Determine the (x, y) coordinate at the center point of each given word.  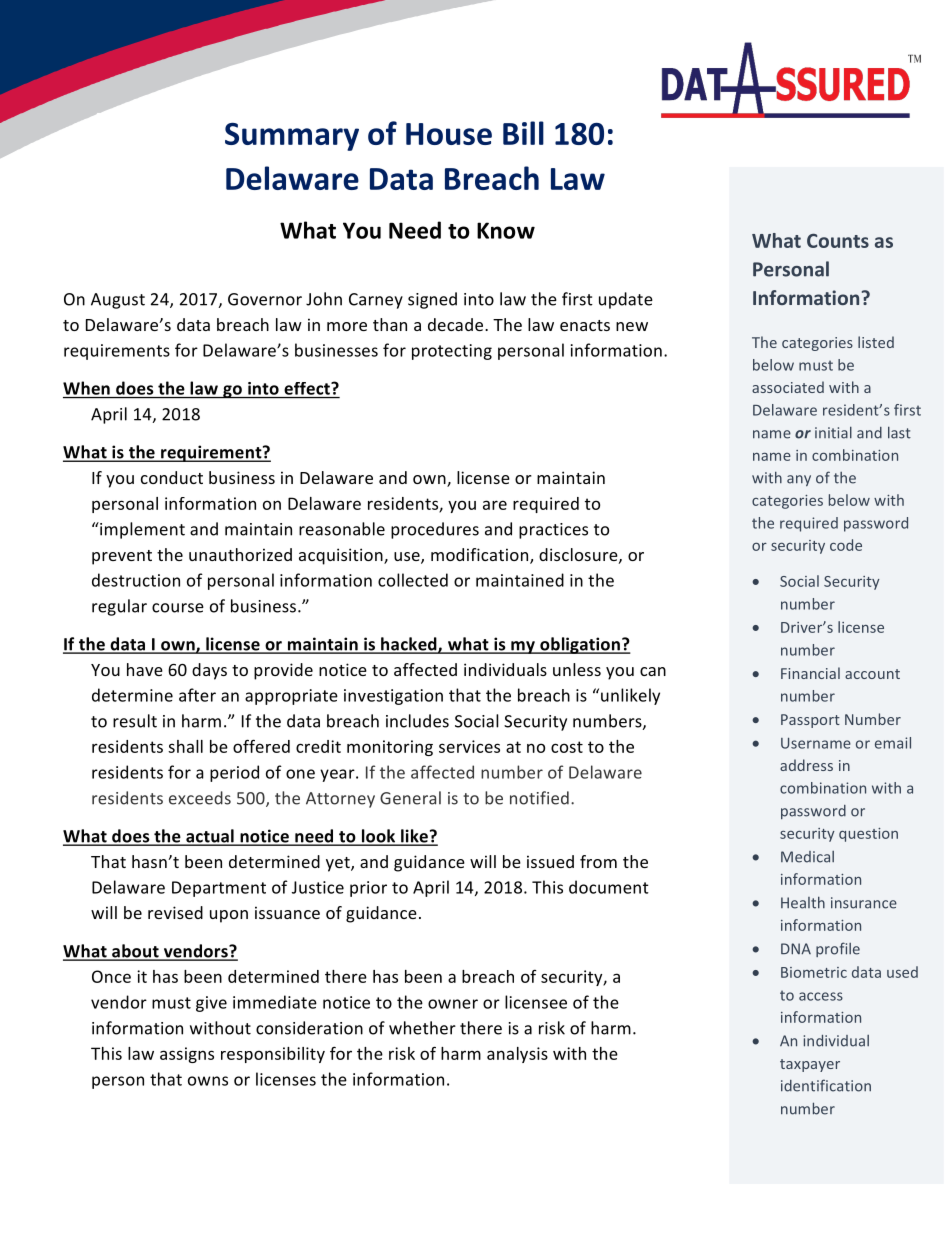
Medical (807, 857)
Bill (523, 133)
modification (481, 556)
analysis (517, 1055)
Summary (292, 137)
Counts (838, 241)
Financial (810, 673)
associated (788, 387)
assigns (187, 1055)
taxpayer (810, 1065)
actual (210, 837)
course (178, 608)
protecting (452, 352)
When (86, 388)
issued (550, 861)
